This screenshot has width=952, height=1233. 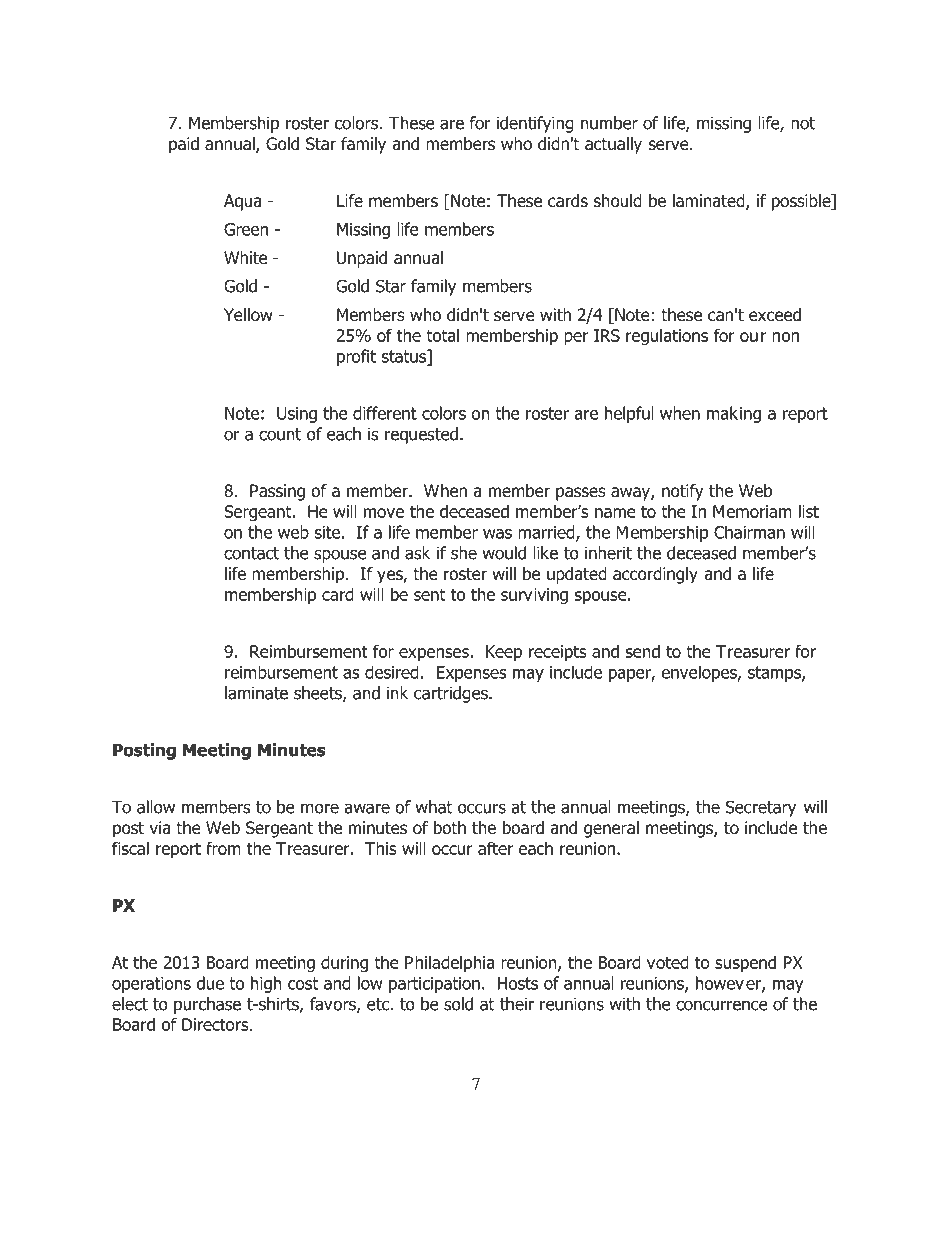 What do you see at coordinates (535, 124) in the screenshot?
I see `identifying` at bounding box center [535, 124].
